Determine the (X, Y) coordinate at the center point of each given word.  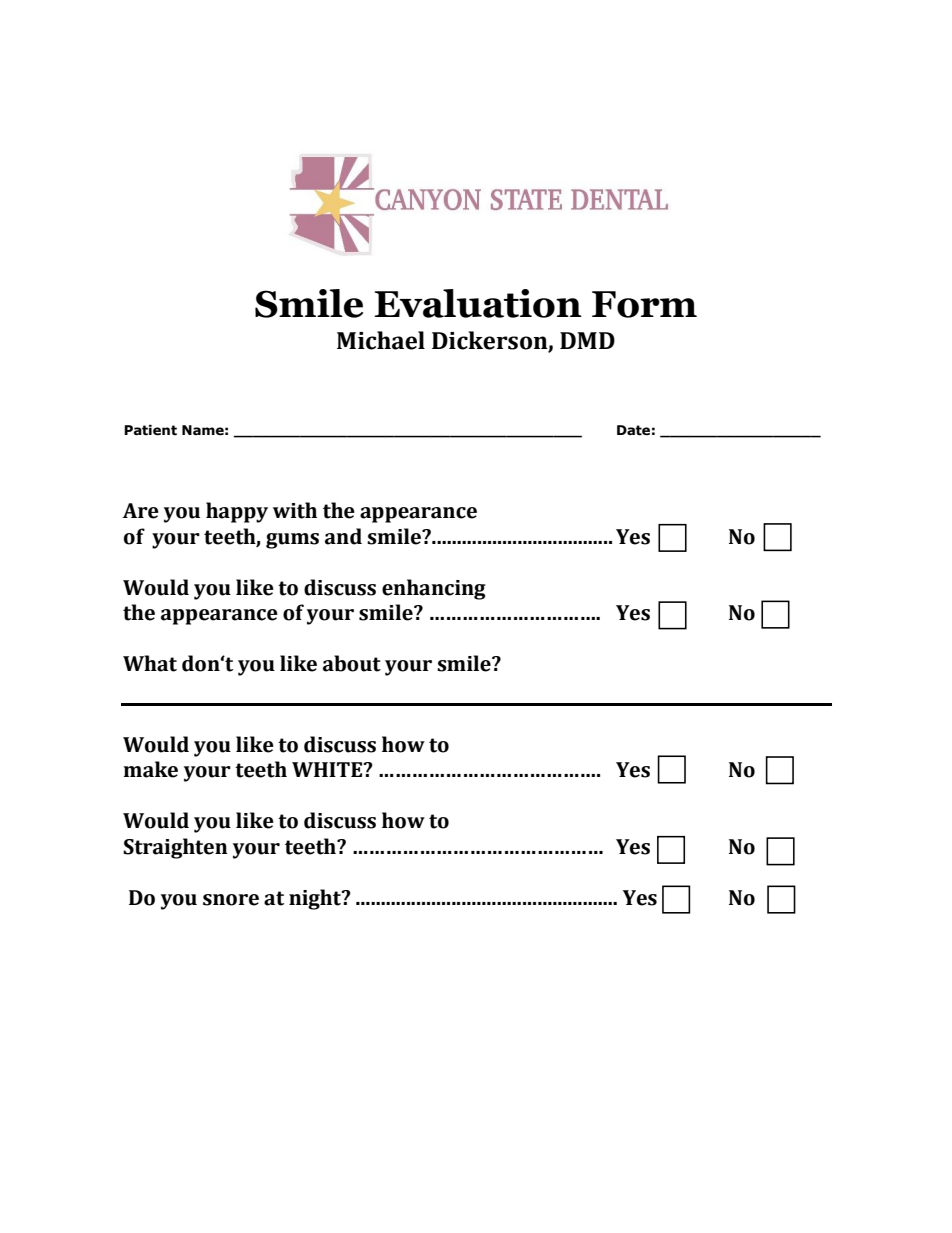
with (295, 510)
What (150, 663)
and (343, 536)
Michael (381, 340)
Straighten (175, 848)
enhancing (434, 589)
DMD (587, 340)
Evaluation (478, 303)
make (151, 769)
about (352, 663)
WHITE (328, 769)
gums (292, 541)
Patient (150, 430)
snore (231, 900)
